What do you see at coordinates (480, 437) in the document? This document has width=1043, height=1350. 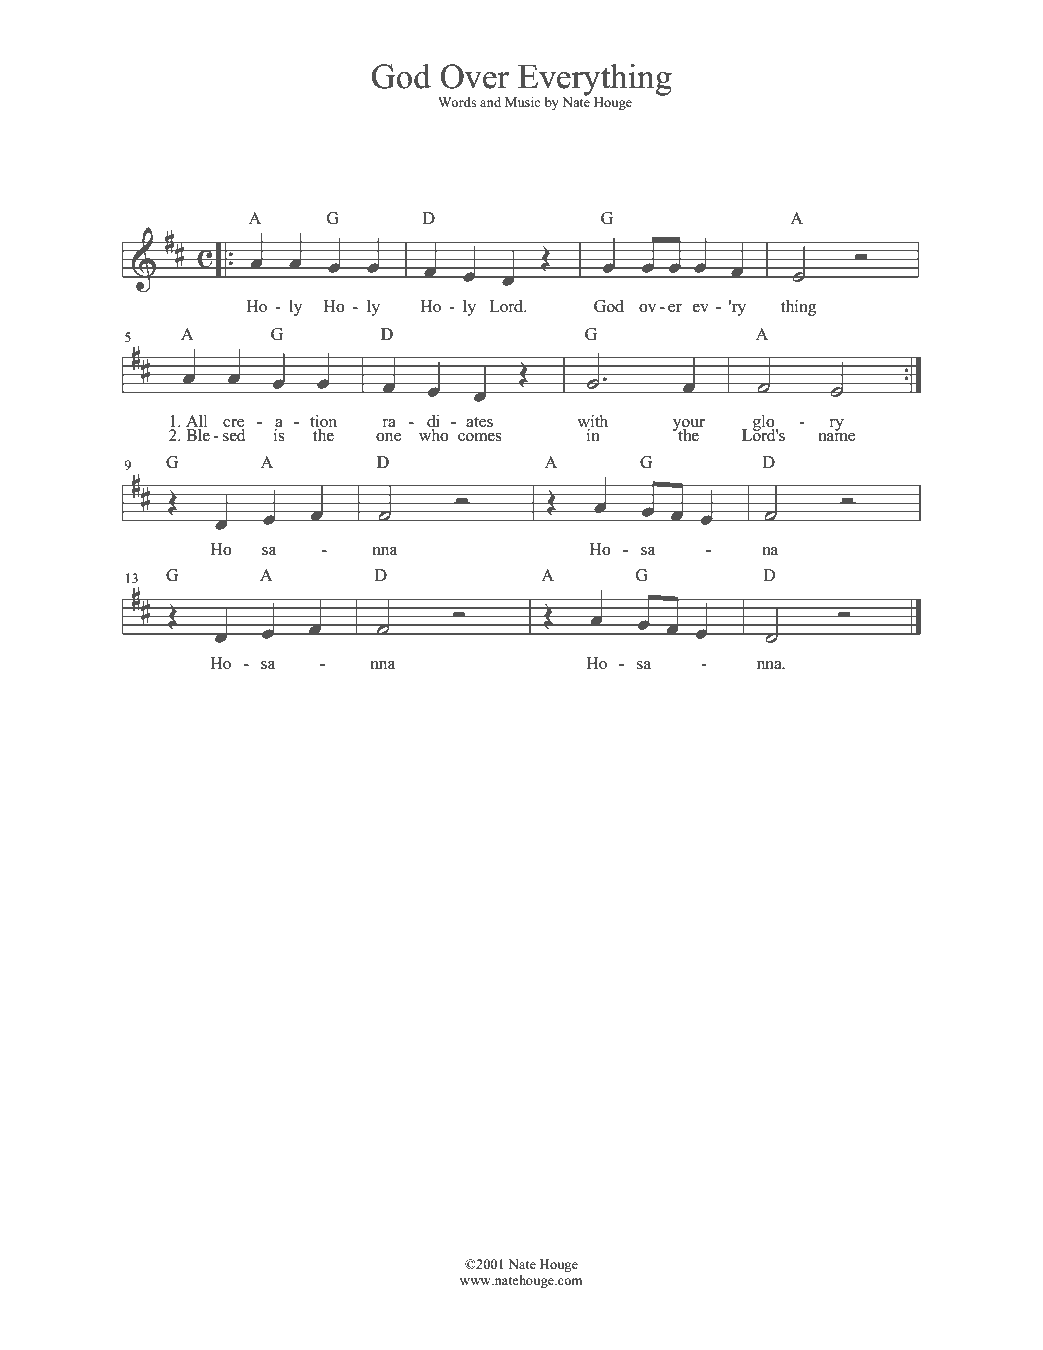 I see `comes` at bounding box center [480, 437].
